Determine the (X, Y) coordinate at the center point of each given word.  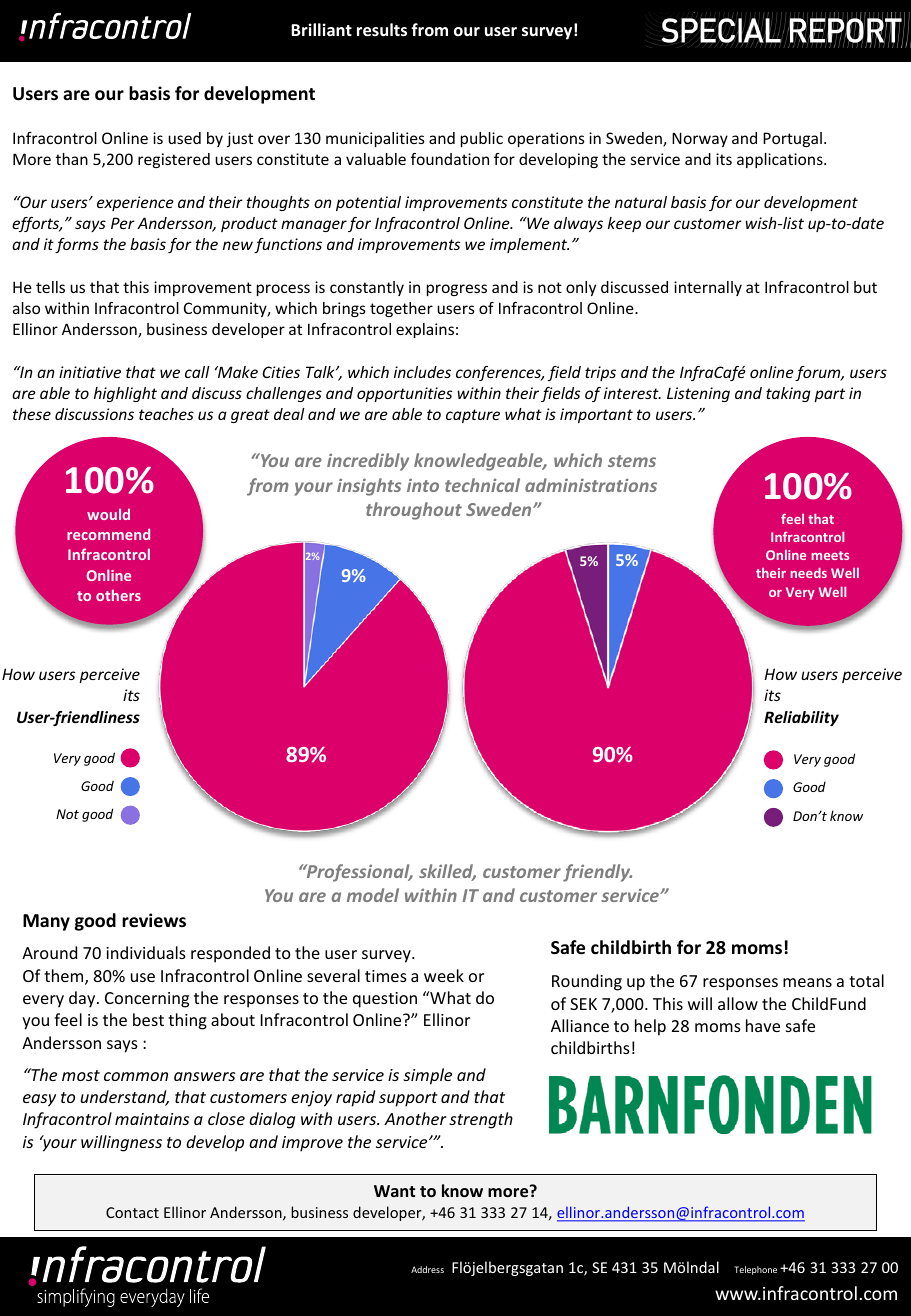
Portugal (792, 139)
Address (427, 1269)
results (382, 30)
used (184, 138)
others (118, 595)
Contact (132, 1212)
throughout (414, 511)
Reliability (801, 718)
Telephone (755, 1270)
